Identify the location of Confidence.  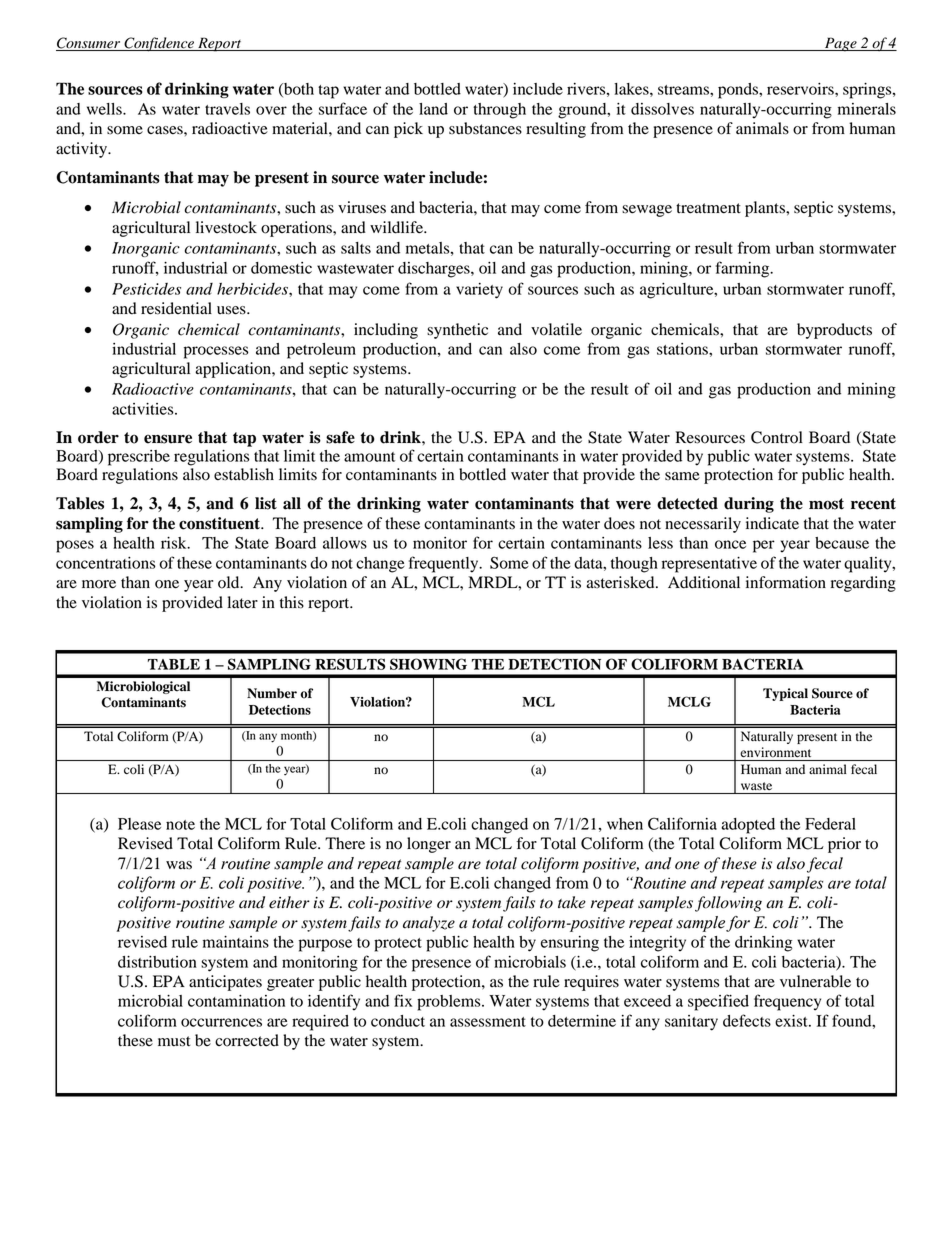
(159, 44).
